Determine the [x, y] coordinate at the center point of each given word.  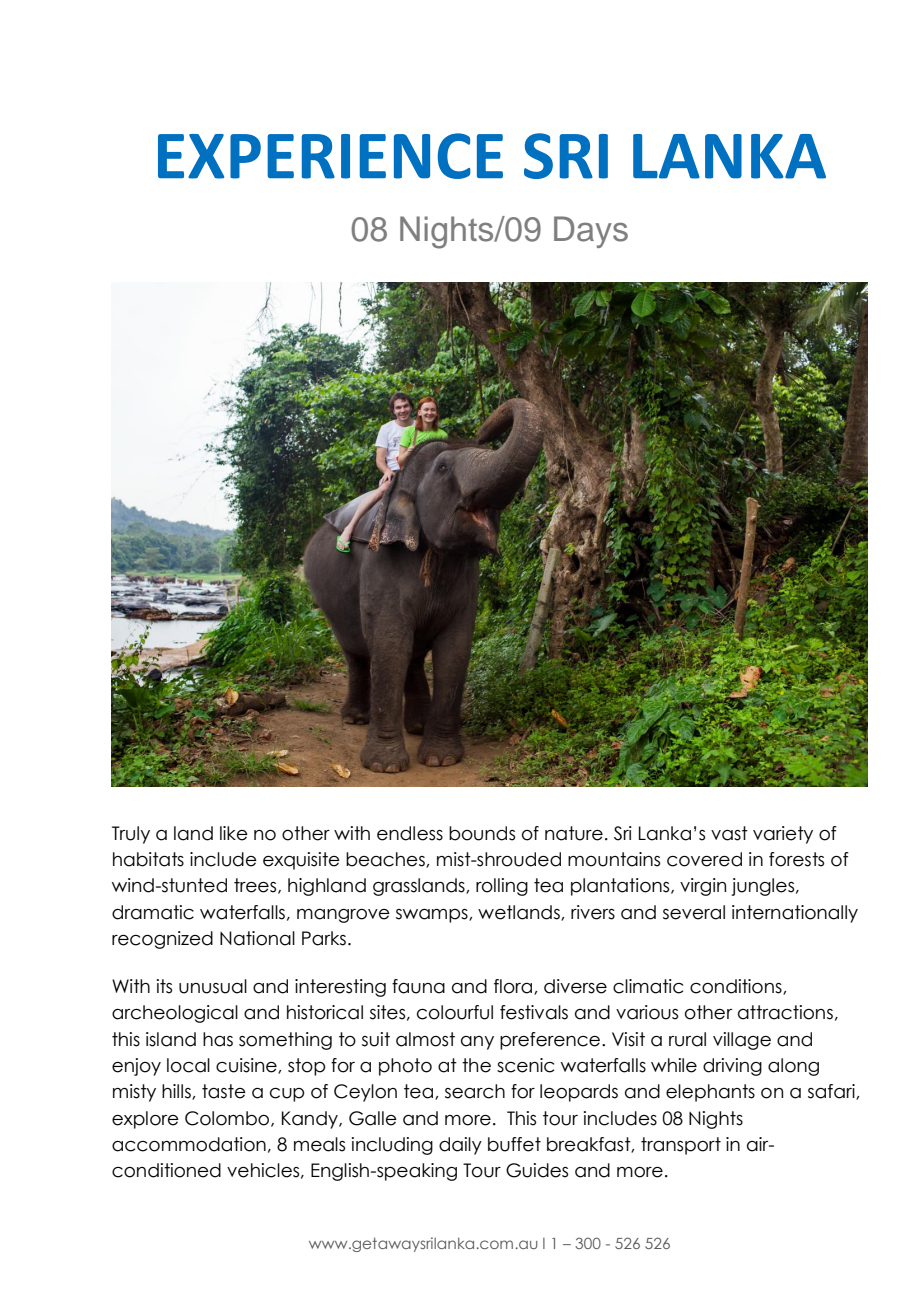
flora [514, 987]
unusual [213, 986]
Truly [131, 835]
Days [591, 232]
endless [410, 833]
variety [783, 835]
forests [796, 859]
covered [704, 859]
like [234, 833]
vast [729, 833]
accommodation [189, 1144]
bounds [482, 833]
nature [574, 833]
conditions [737, 987]
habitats [148, 859]
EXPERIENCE [330, 156]
